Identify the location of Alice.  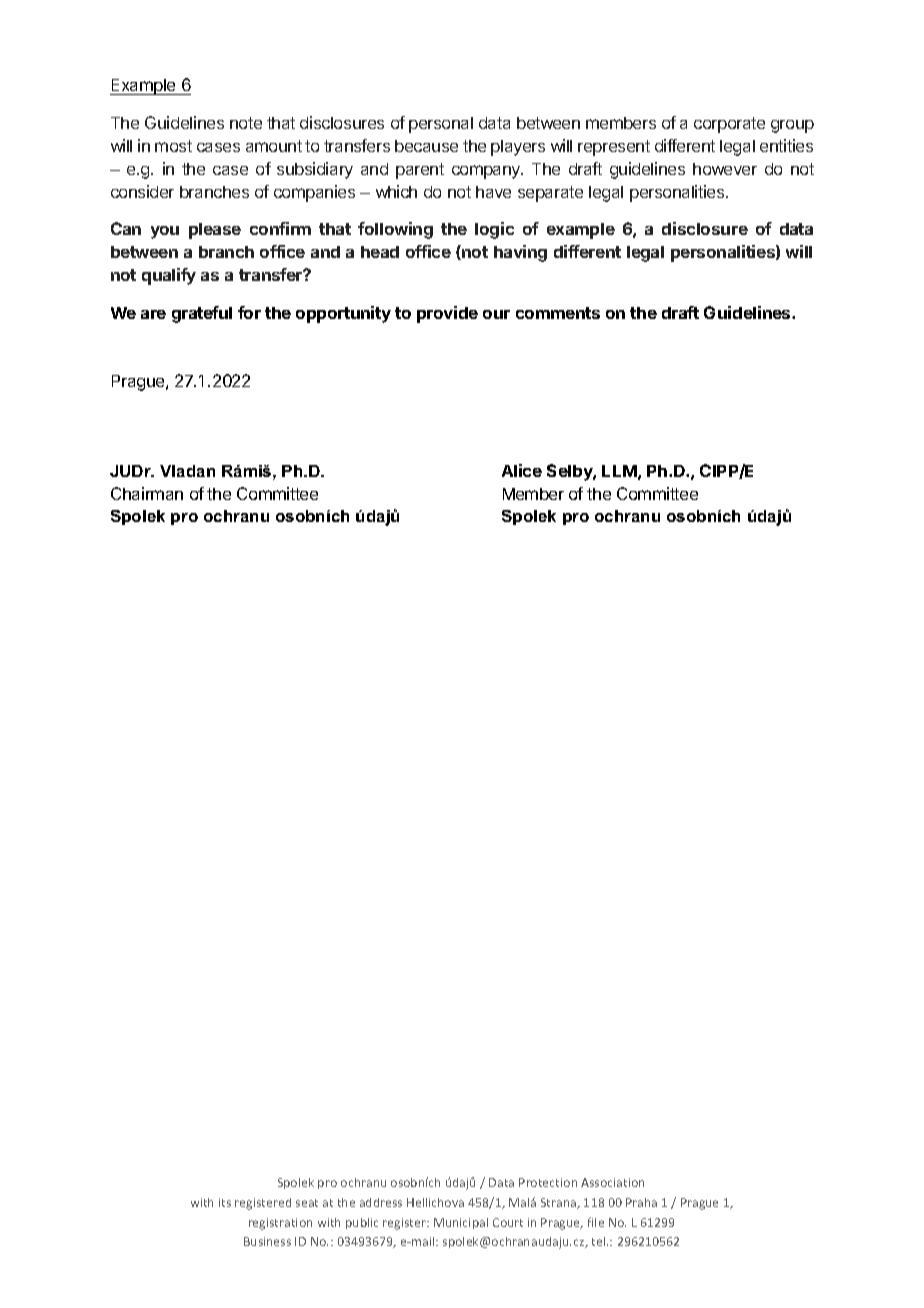
(522, 470).
